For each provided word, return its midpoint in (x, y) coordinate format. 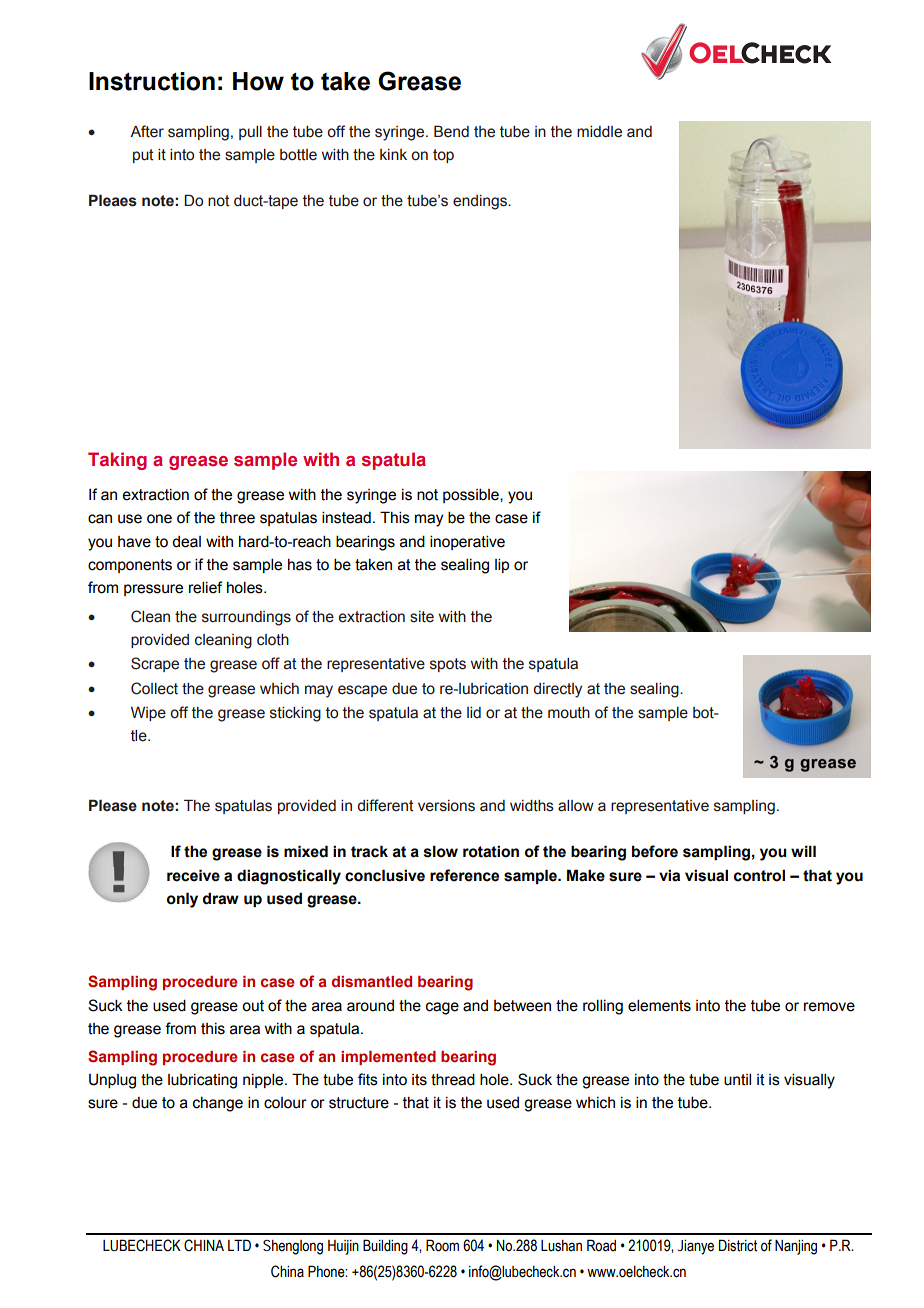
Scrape (155, 664)
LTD (239, 1245)
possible (472, 495)
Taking (117, 461)
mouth (569, 713)
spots (448, 665)
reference (464, 875)
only (182, 900)
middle (599, 132)
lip (502, 565)
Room (442, 1245)
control (759, 875)
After (147, 131)
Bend (451, 131)
